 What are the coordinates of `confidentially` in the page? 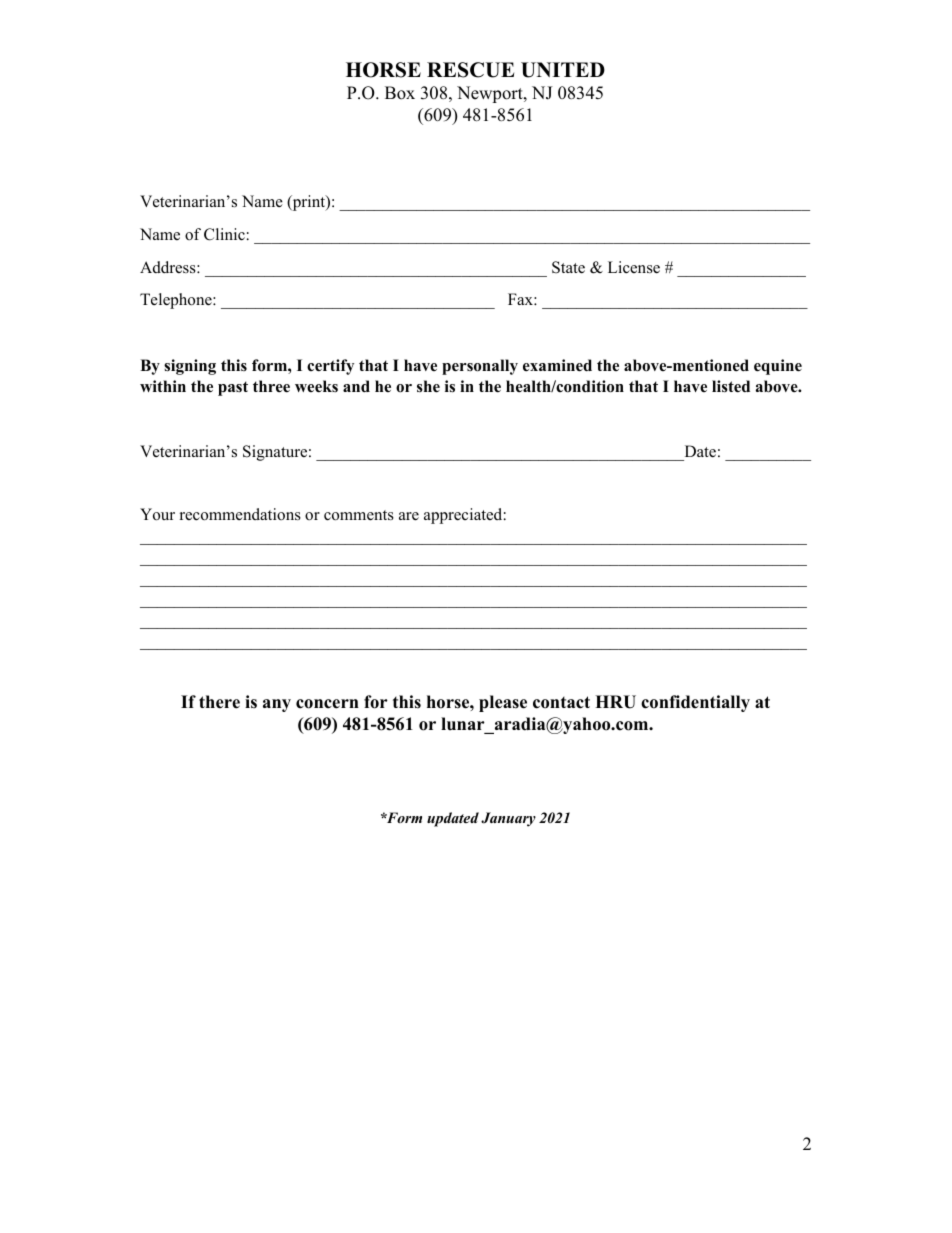 It's located at (695, 703).
